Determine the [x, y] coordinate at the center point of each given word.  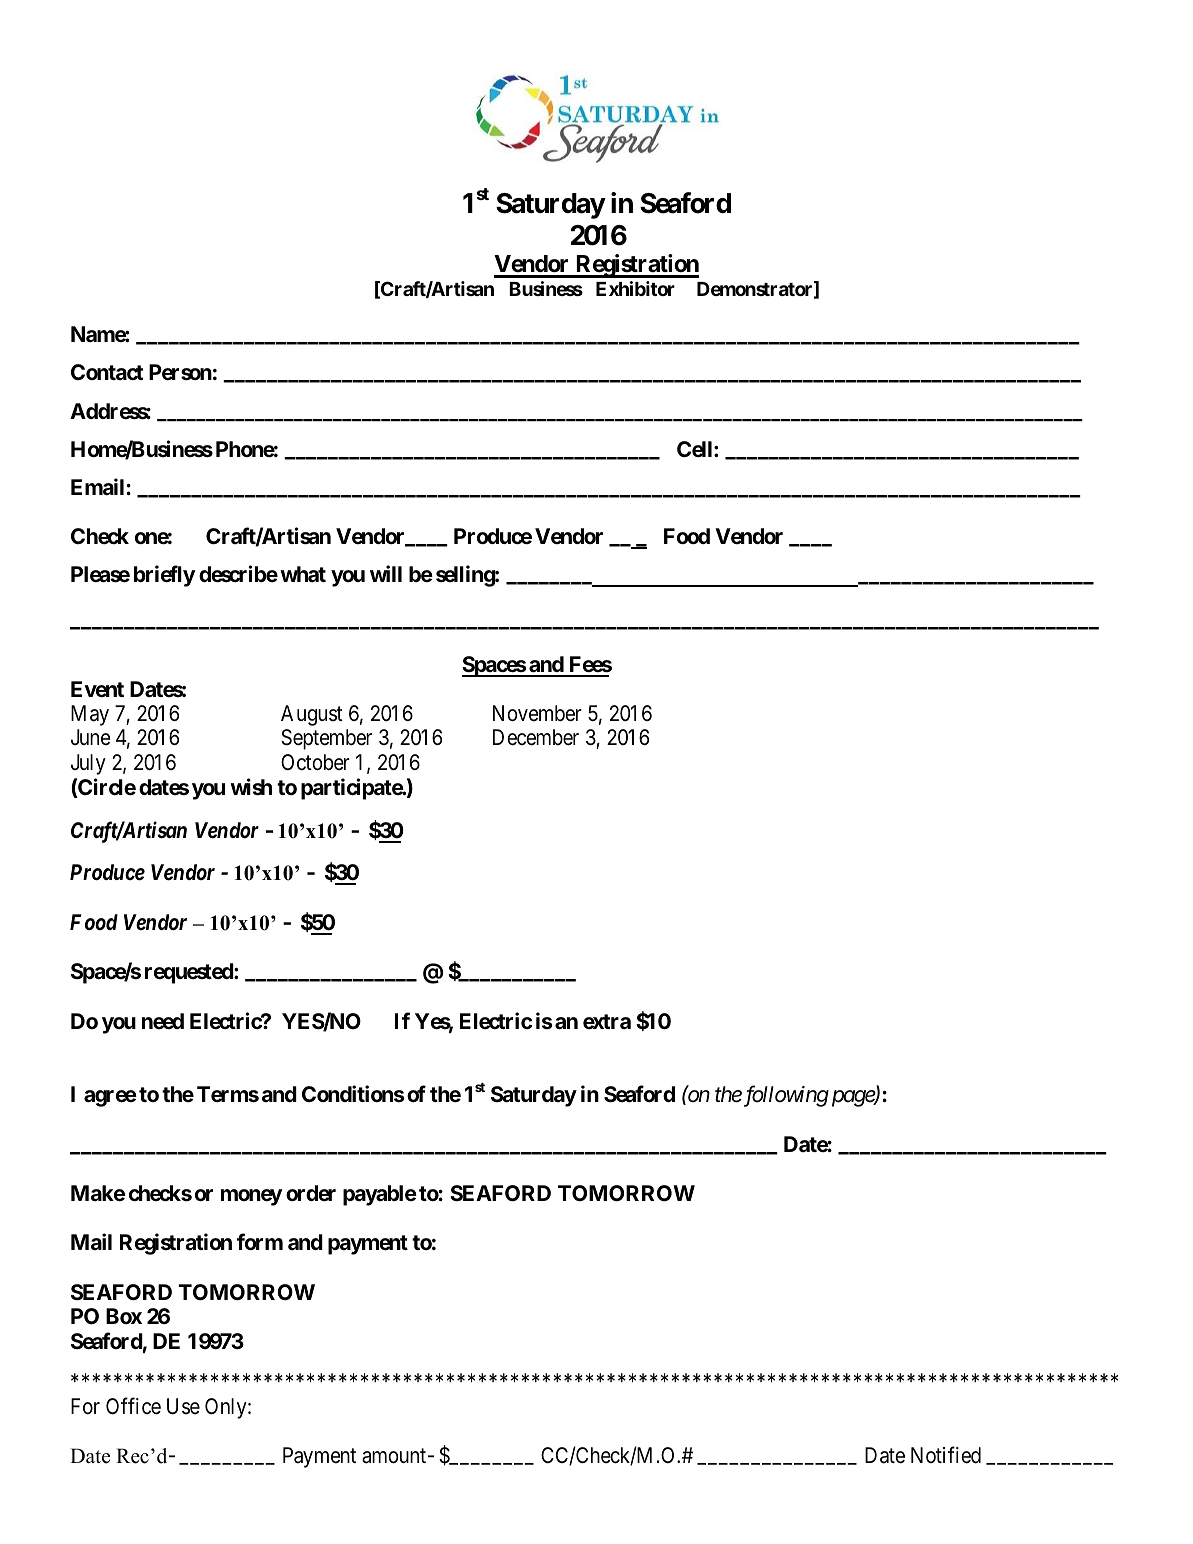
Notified [946, 1455]
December [536, 737]
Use [183, 1406]
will [386, 573]
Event [97, 689]
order [311, 1193]
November [537, 713]
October [315, 762]
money [251, 1197]
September [326, 739]
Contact [107, 372]
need [163, 1021]
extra [607, 1021]
